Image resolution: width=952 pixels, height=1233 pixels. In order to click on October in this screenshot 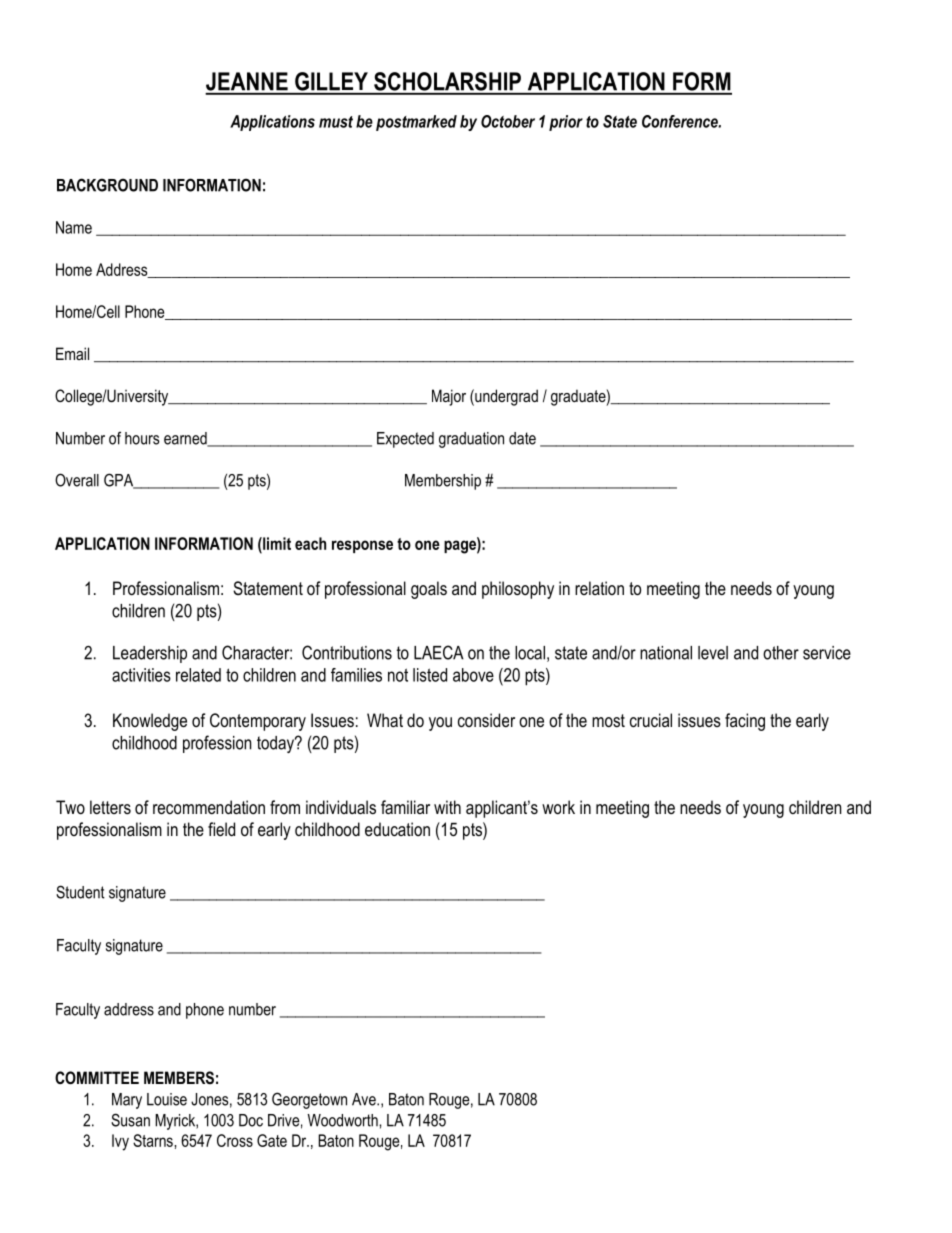, I will do `click(508, 121)`.
